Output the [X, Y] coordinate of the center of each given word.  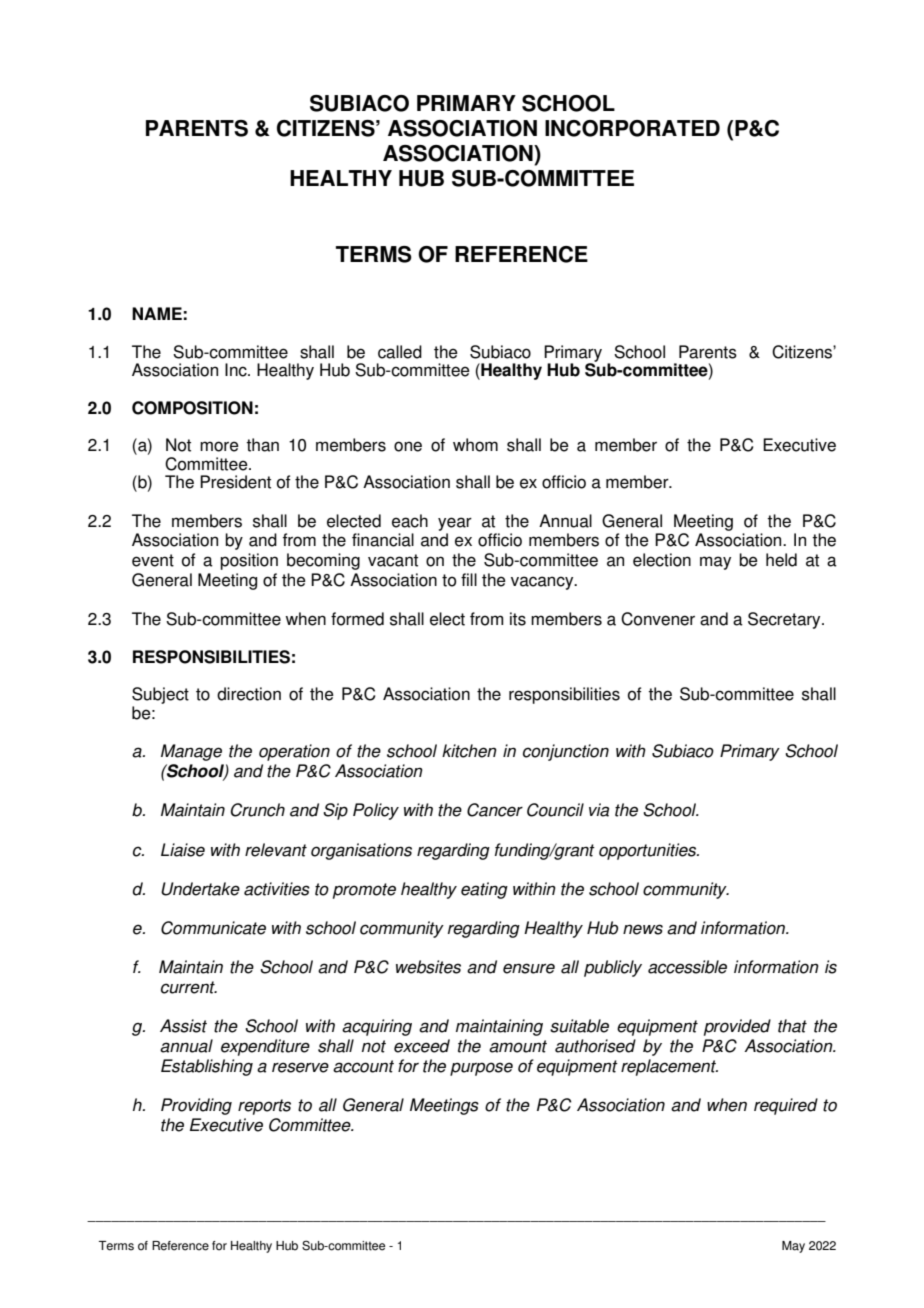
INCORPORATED [632, 128]
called [400, 352]
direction [249, 694]
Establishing [207, 1067]
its [518, 619]
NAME [157, 313]
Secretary [785, 620]
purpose [481, 1069]
